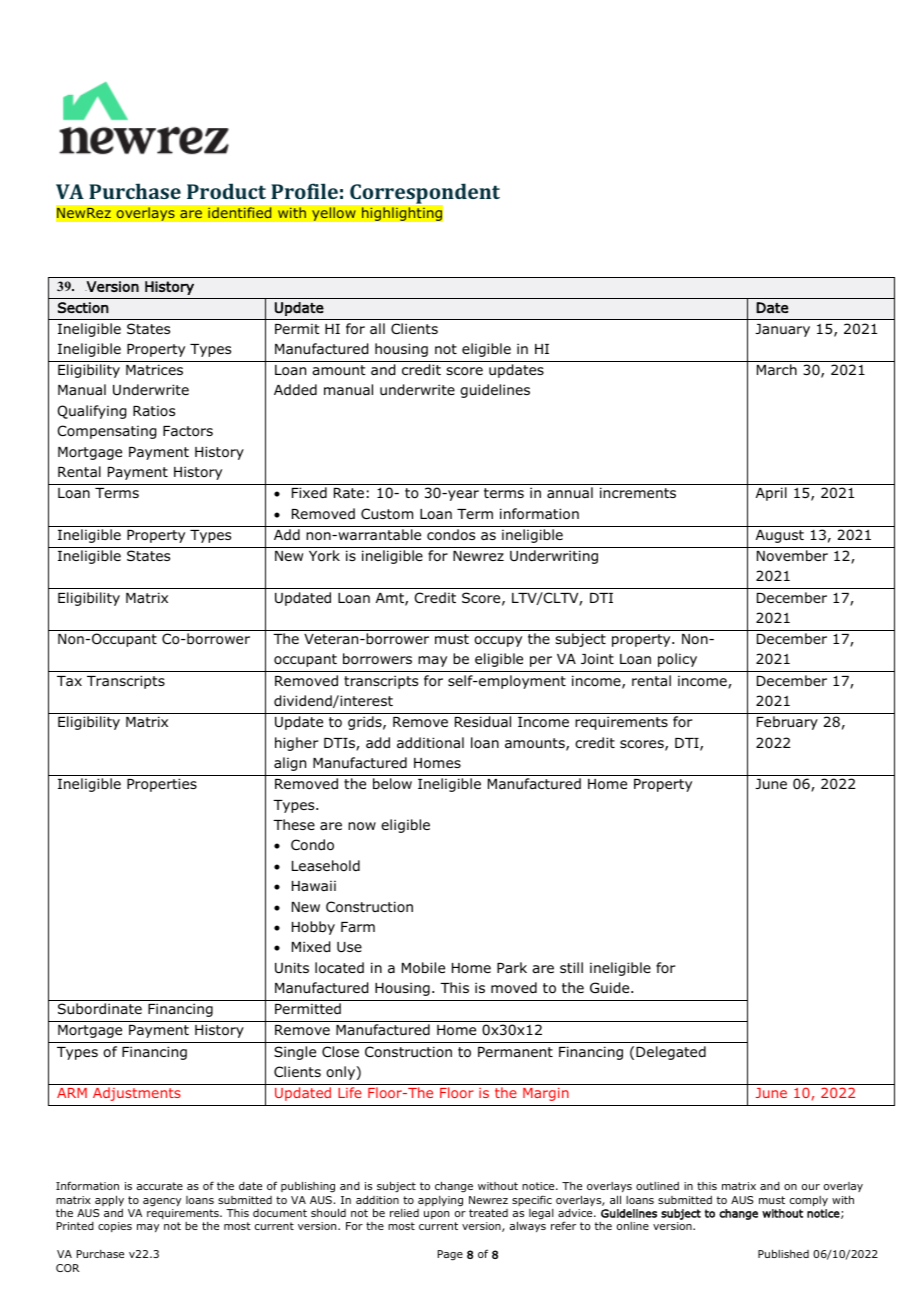 The image size is (924, 1308). What do you see at coordinates (423, 968) in the image?
I see `Mobile` at bounding box center [423, 968].
